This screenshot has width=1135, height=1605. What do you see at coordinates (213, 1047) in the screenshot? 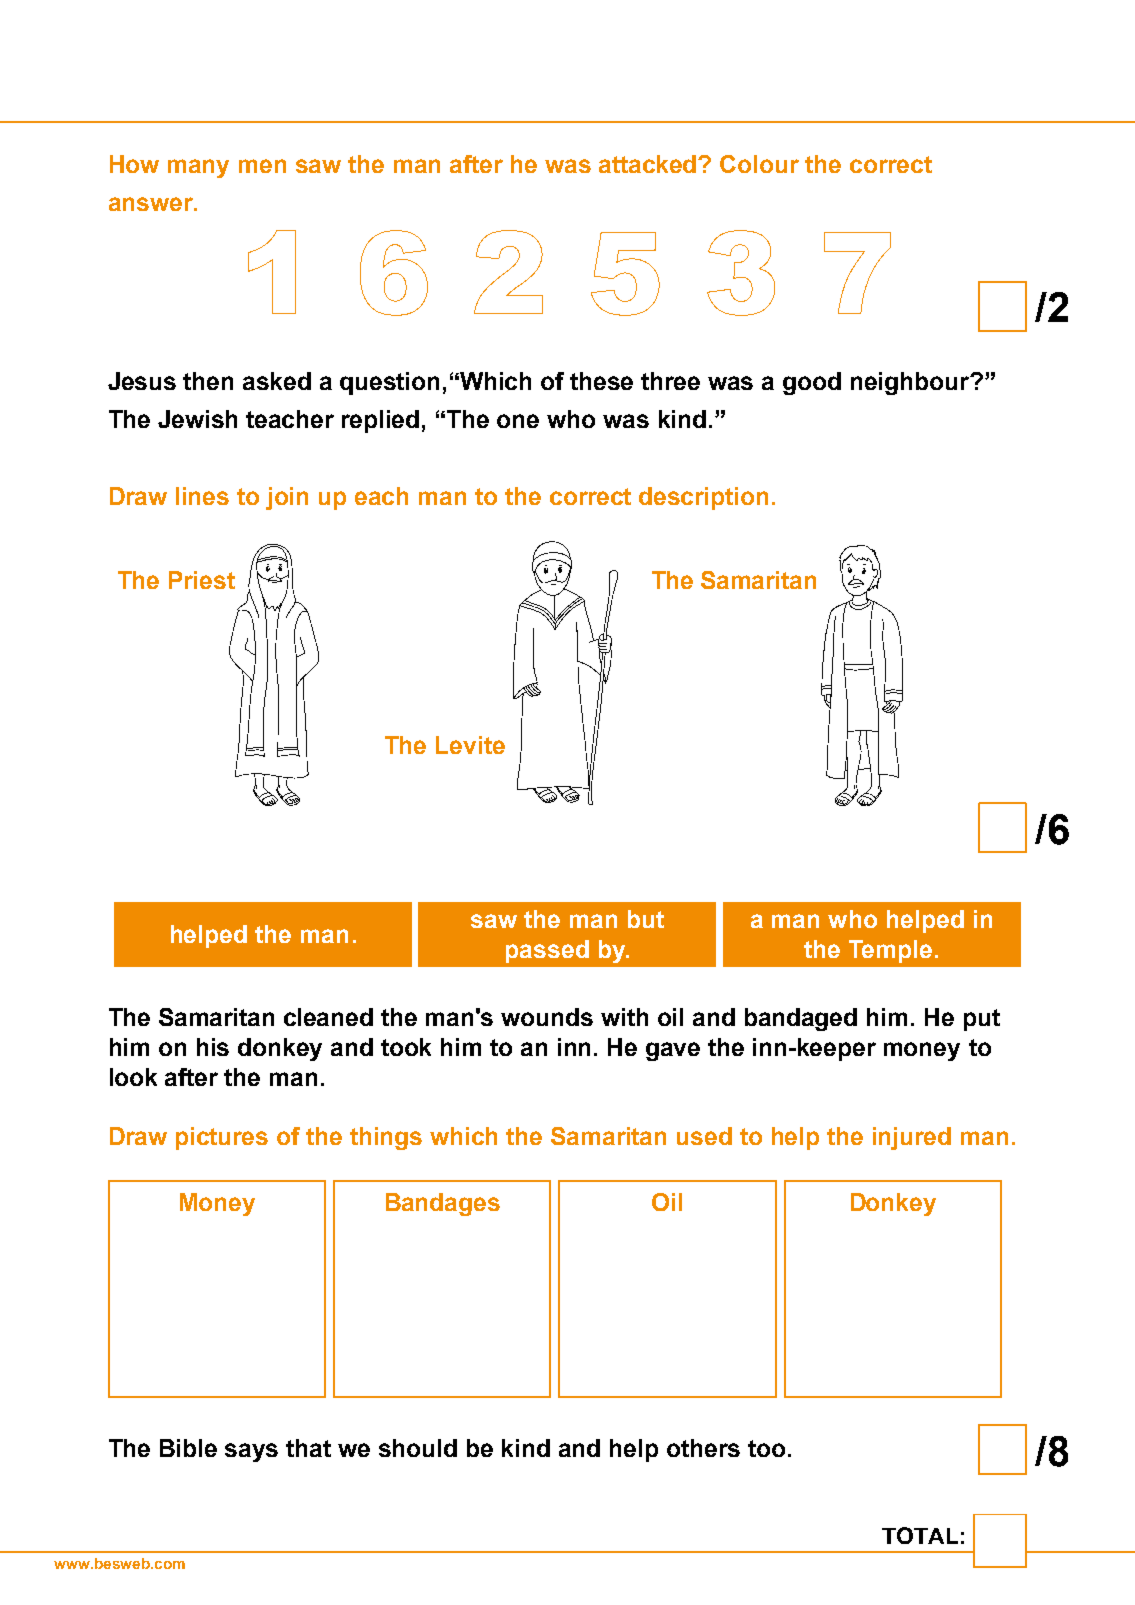
I see `his` at bounding box center [213, 1047].
